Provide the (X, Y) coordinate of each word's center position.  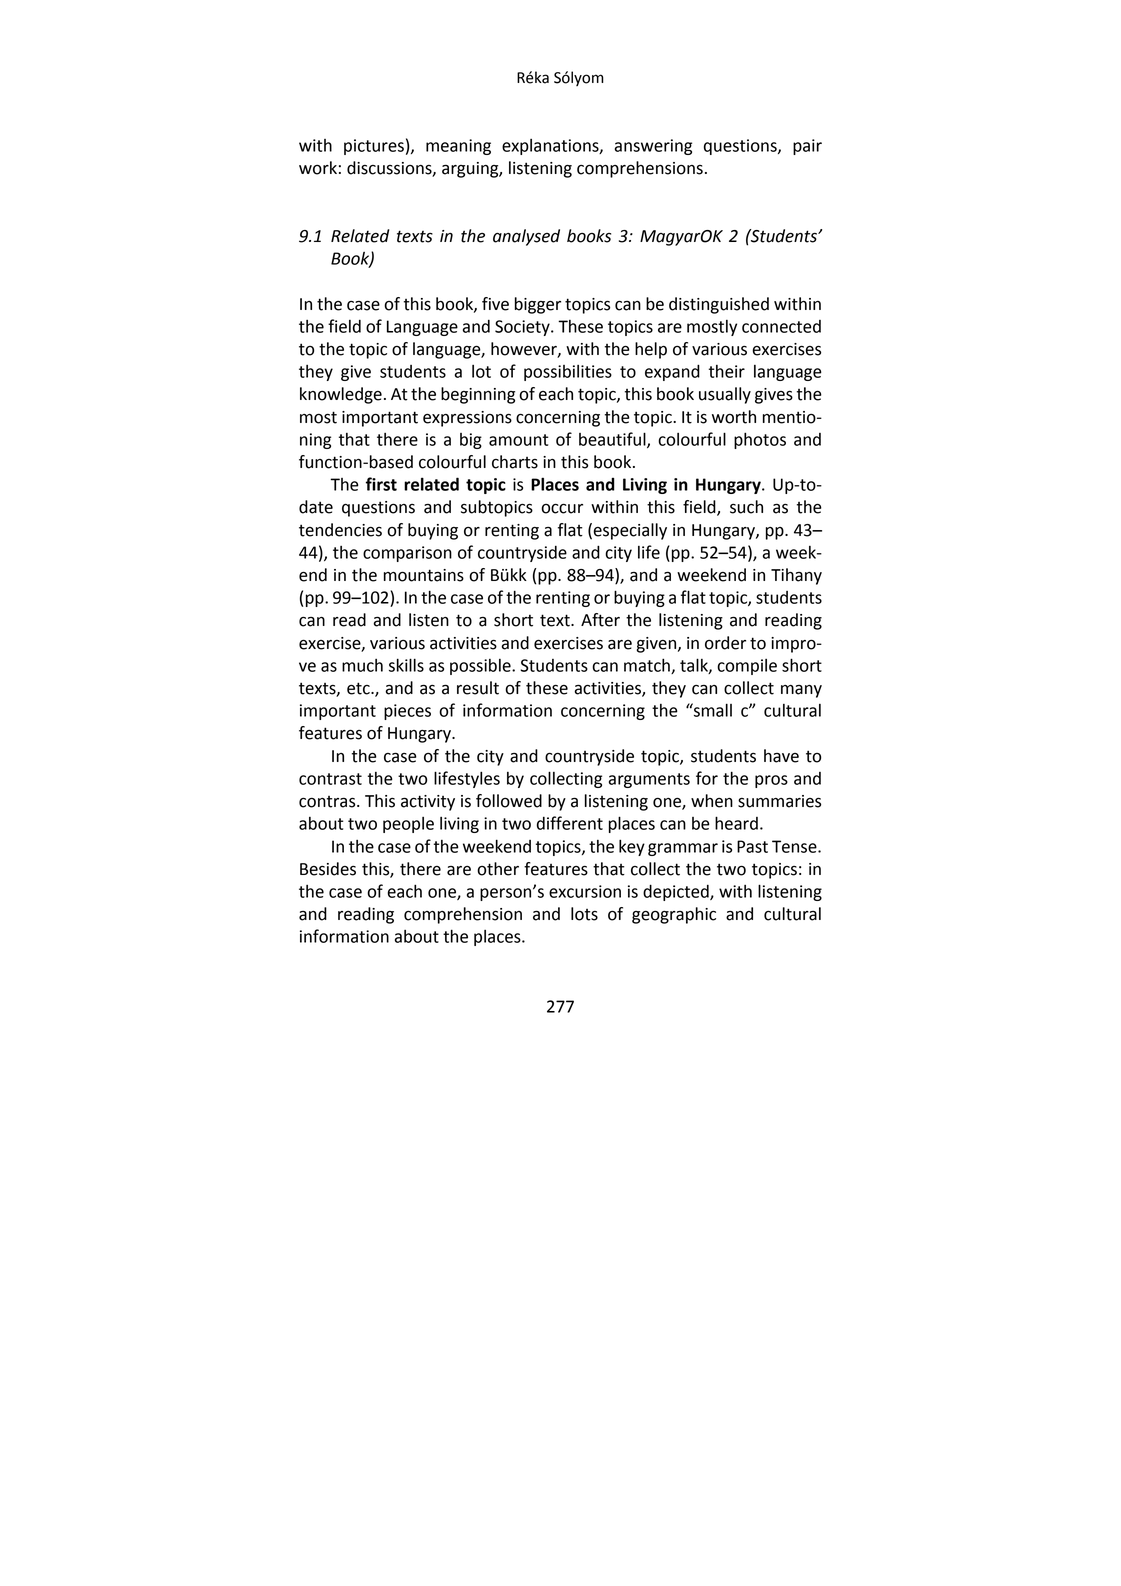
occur (562, 509)
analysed (526, 237)
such (746, 507)
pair (807, 147)
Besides (328, 869)
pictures (374, 147)
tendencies (340, 530)
